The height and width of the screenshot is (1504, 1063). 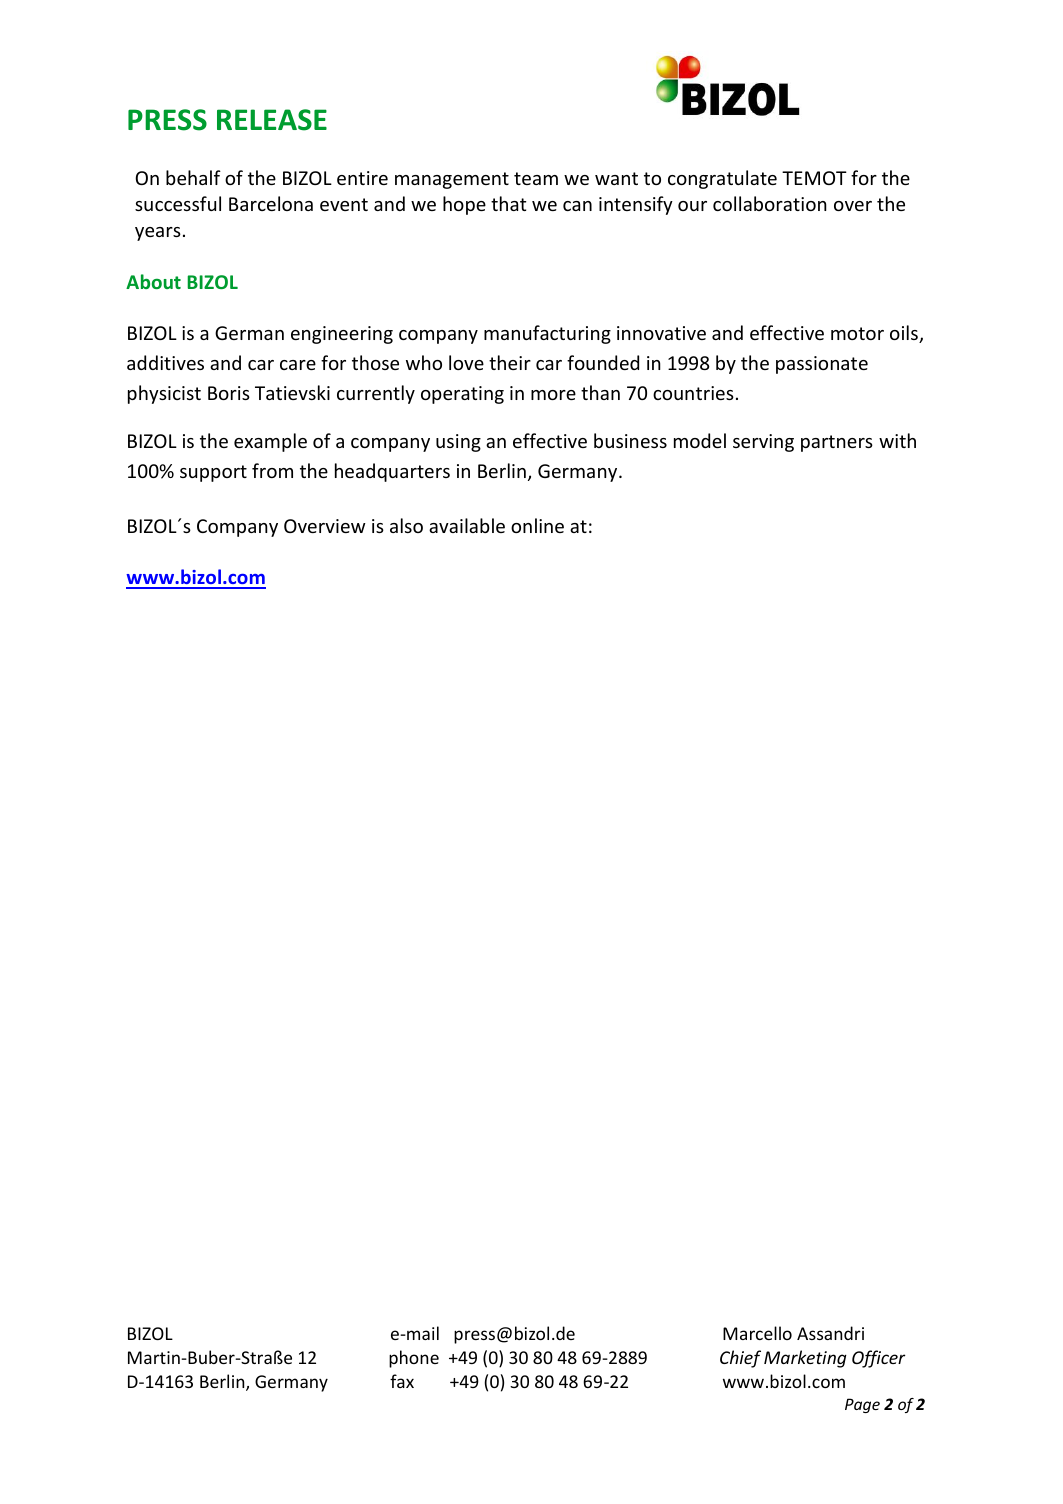 What do you see at coordinates (805, 1359) in the screenshot?
I see `Marketing` at bounding box center [805, 1359].
